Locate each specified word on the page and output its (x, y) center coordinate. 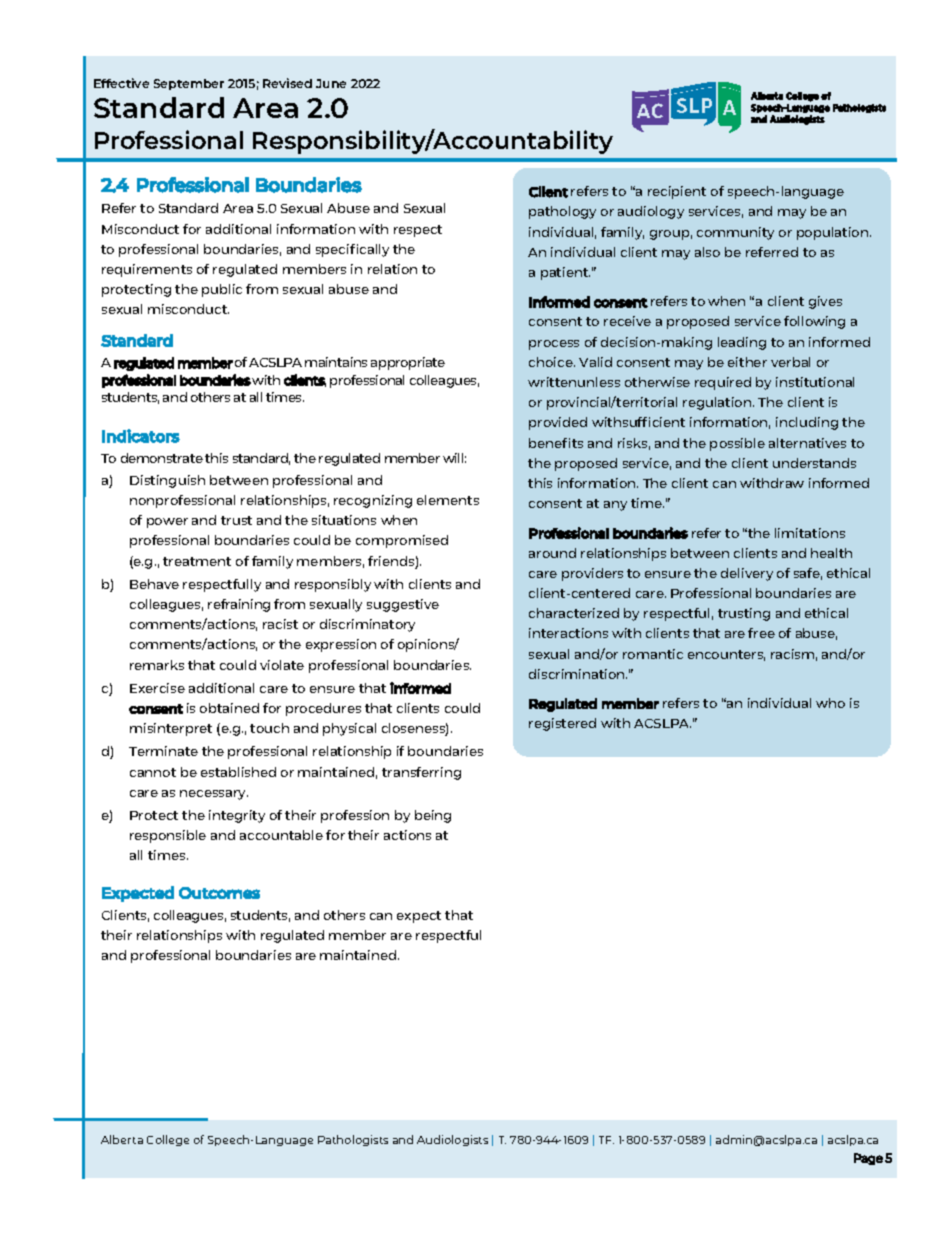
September (189, 84)
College (168, 1140)
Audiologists (452, 1140)
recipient (677, 192)
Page (868, 1159)
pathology (562, 212)
